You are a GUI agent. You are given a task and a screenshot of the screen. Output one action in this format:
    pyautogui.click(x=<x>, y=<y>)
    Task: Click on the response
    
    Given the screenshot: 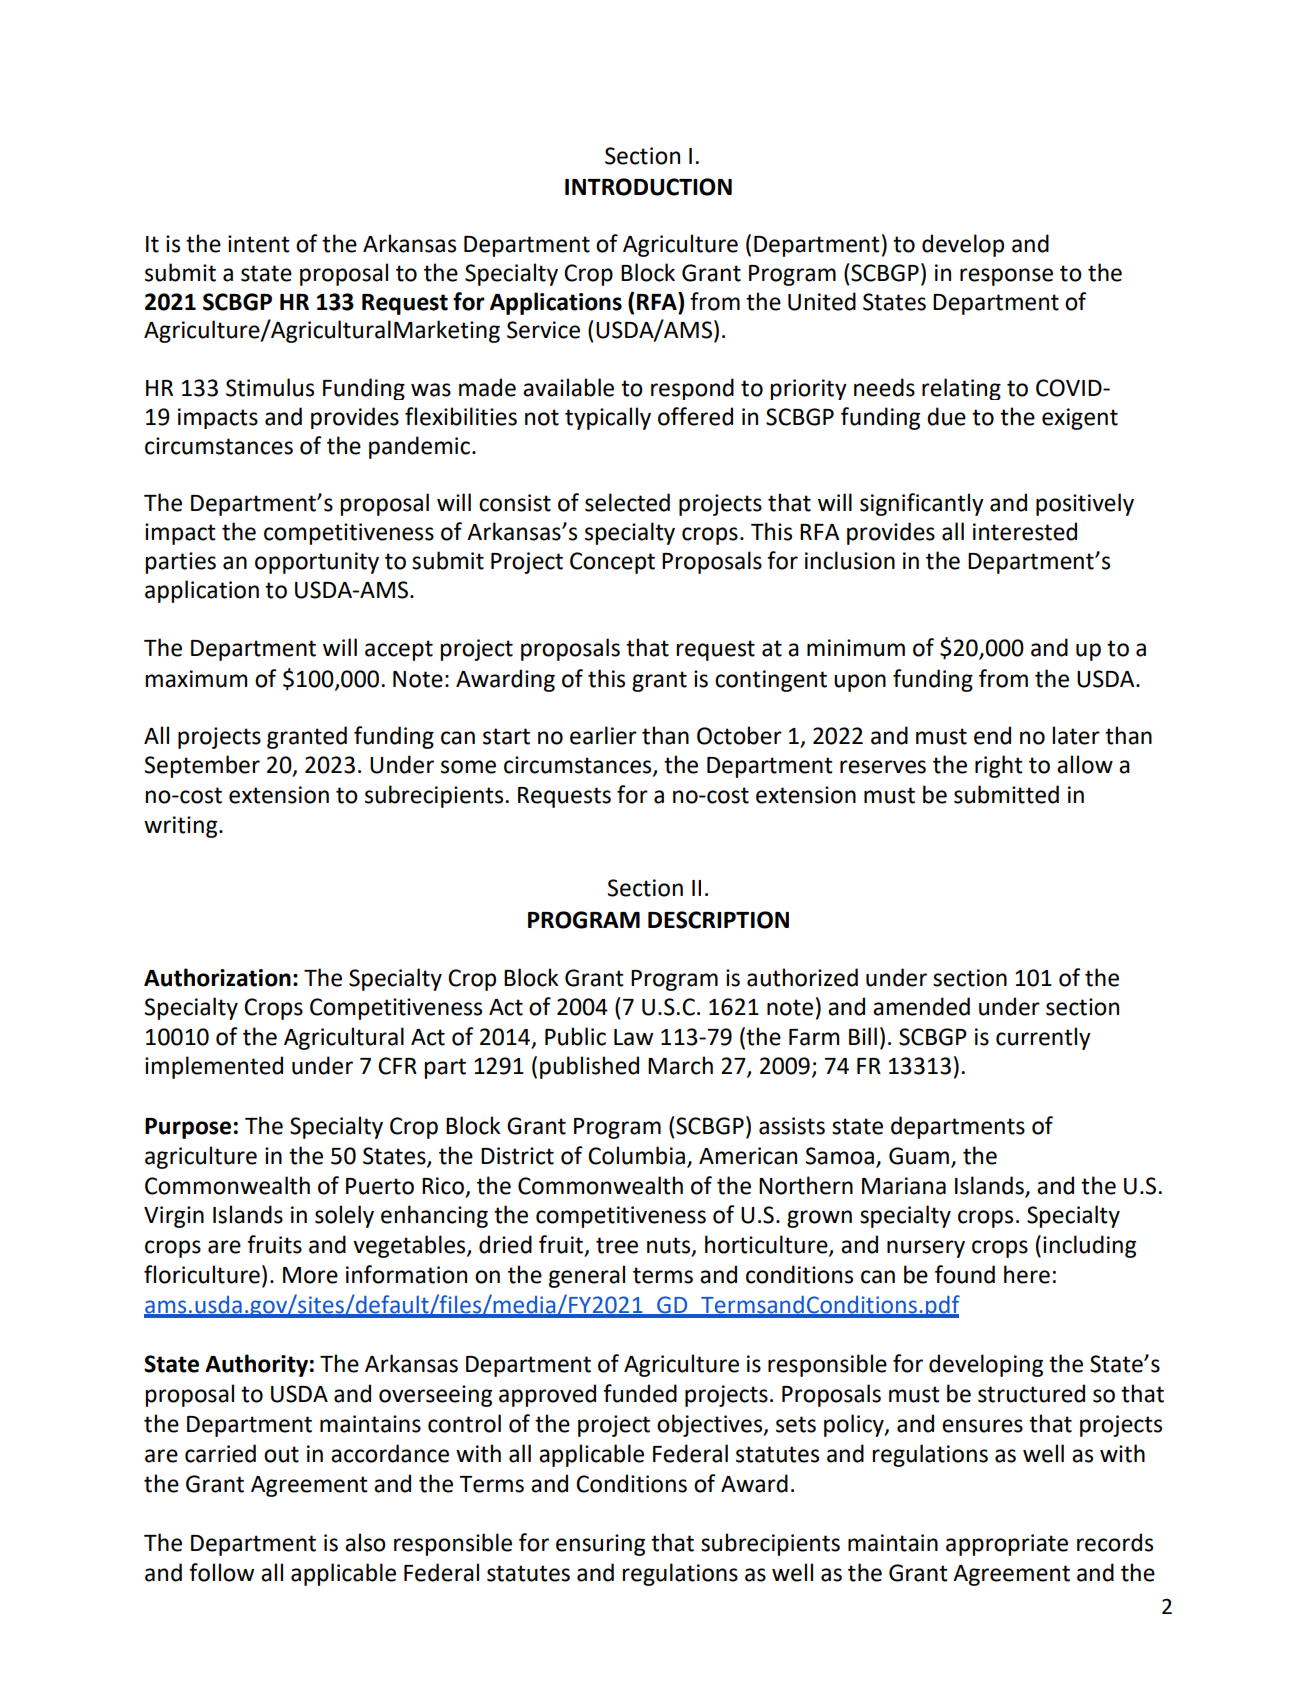 What is the action you would take?
    pyautogui.click(x=1006, y=277)
